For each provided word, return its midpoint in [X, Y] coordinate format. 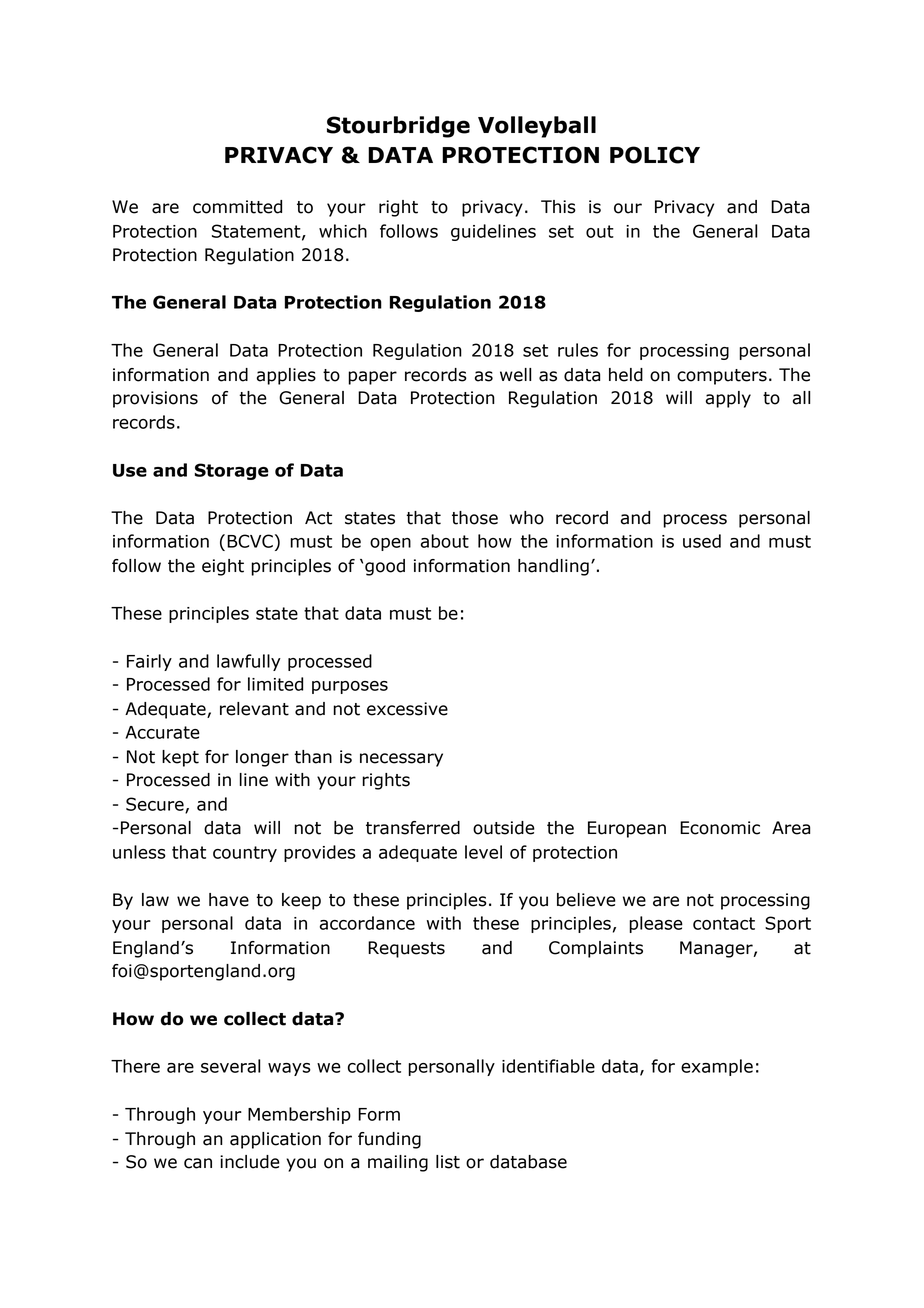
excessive [407, 709]
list [448, 1162]
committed [237, 207]
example [717, 1067]
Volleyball [537, 127]
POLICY [655, 155]
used [702, 541]
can [198, 1163]
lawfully [249, 662]
